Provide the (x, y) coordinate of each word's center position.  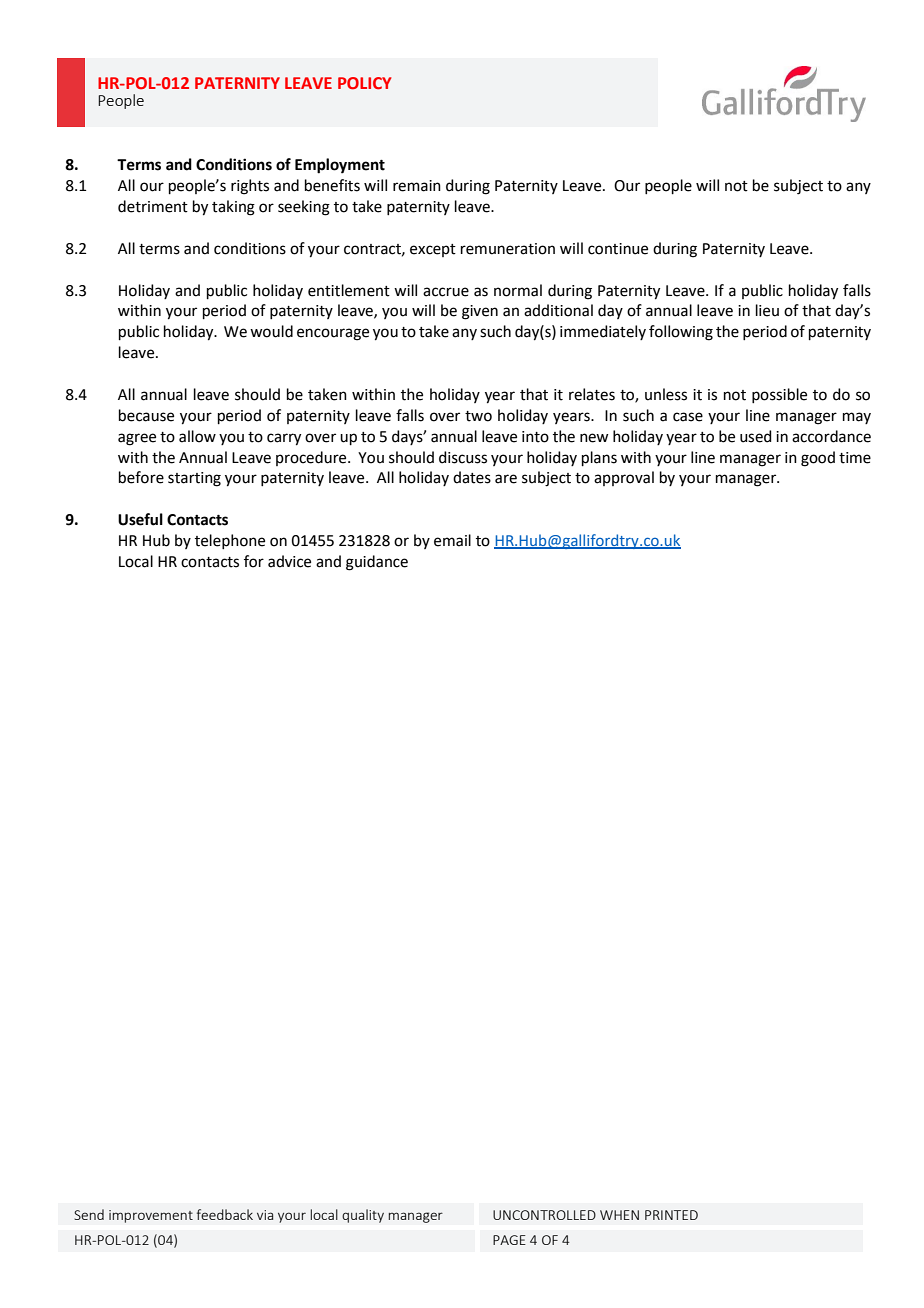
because (146, 415)
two (478, 416)
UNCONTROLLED (544, 1215)
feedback (225, 1214)
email (452, 540)
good (818, 459)
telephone (230, 541)
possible (779, 395)
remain (417, 186)
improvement (151, 1216)
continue (618, 249)
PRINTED (671, 1215)
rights (250, 187)
